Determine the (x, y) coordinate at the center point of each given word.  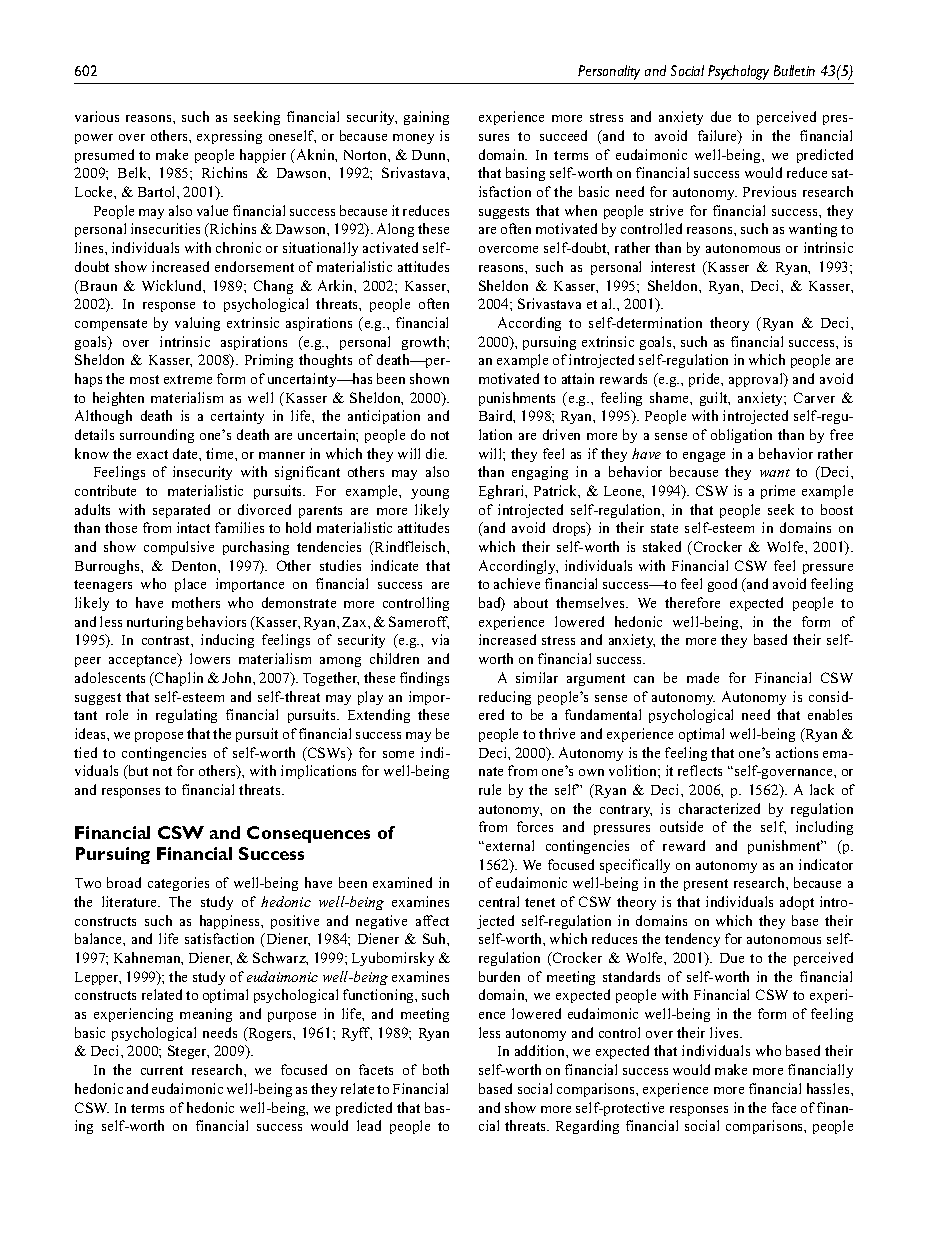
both (436, 1069)
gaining (426, 118)
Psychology (738, 72)
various (97, 116)
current (162, 1070)
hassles (829, 1088)
